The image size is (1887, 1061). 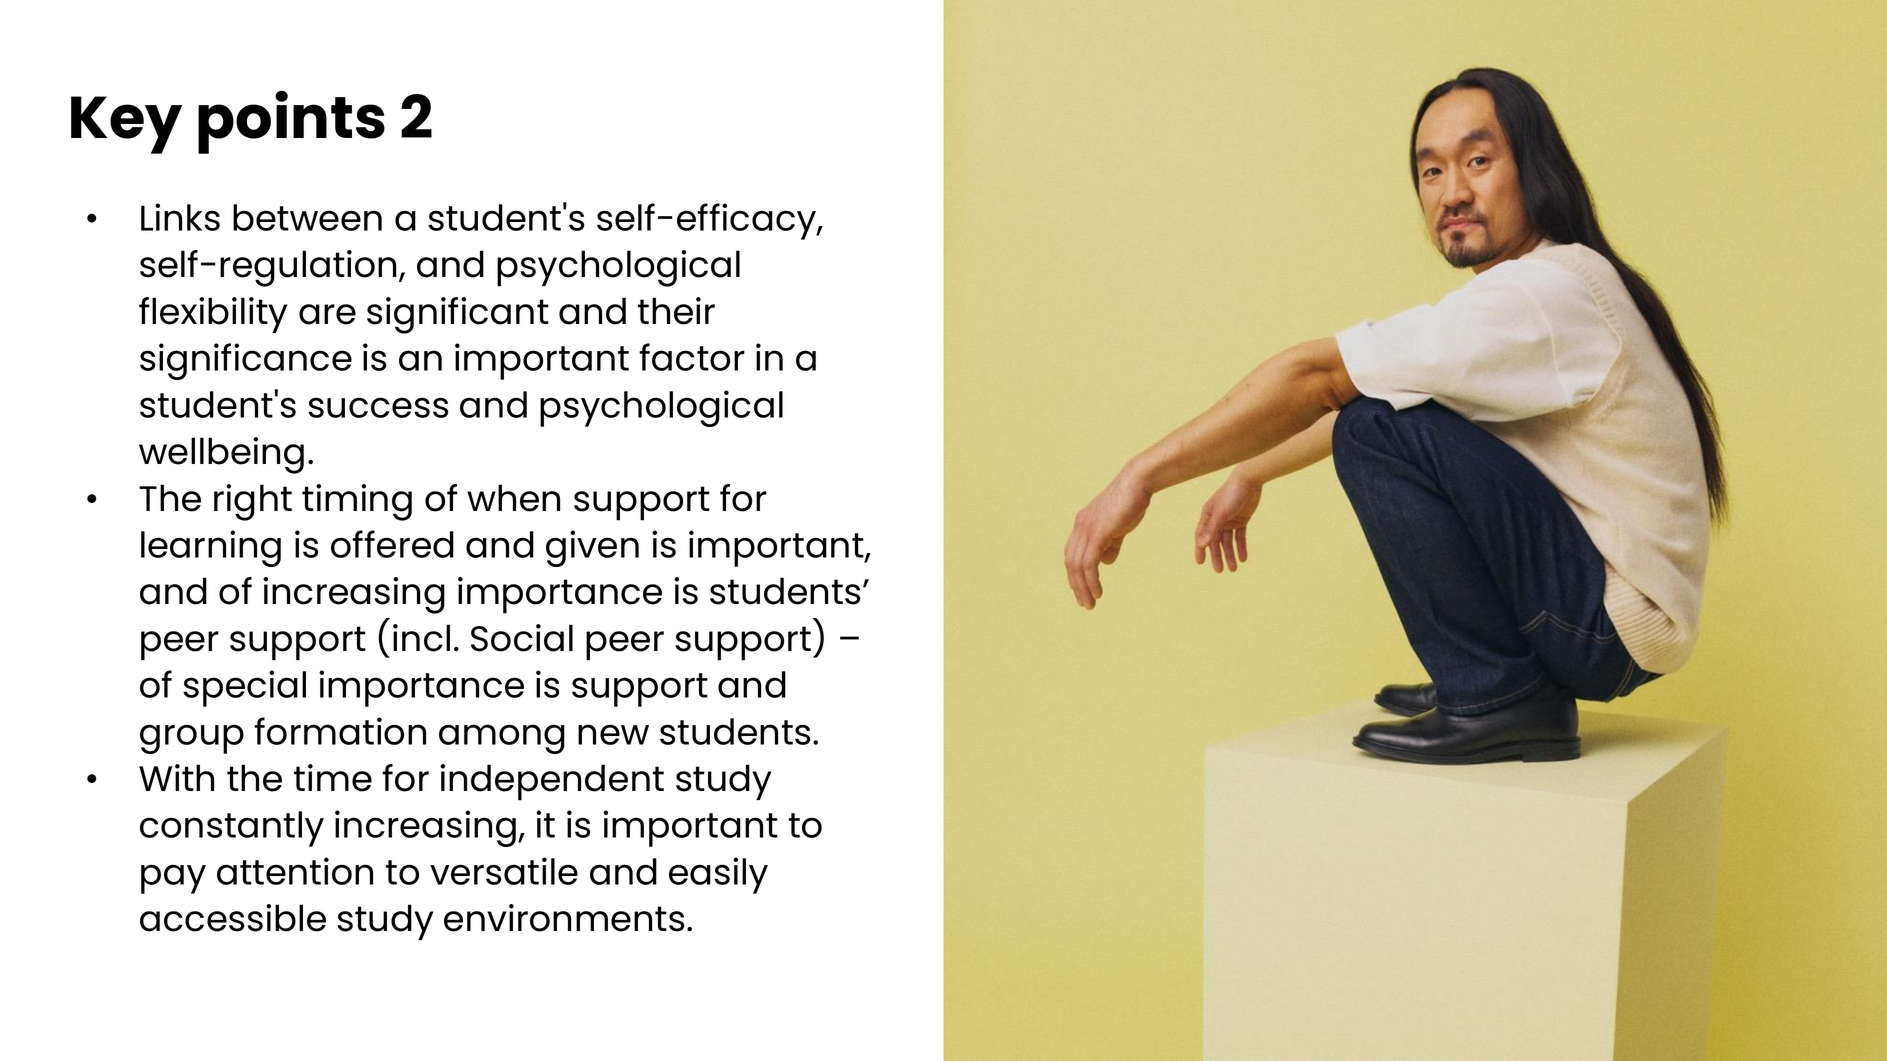 What do you see at coordinates (592, 548) in the screenshot?
I see `given` at bounding box center [592, 548].
